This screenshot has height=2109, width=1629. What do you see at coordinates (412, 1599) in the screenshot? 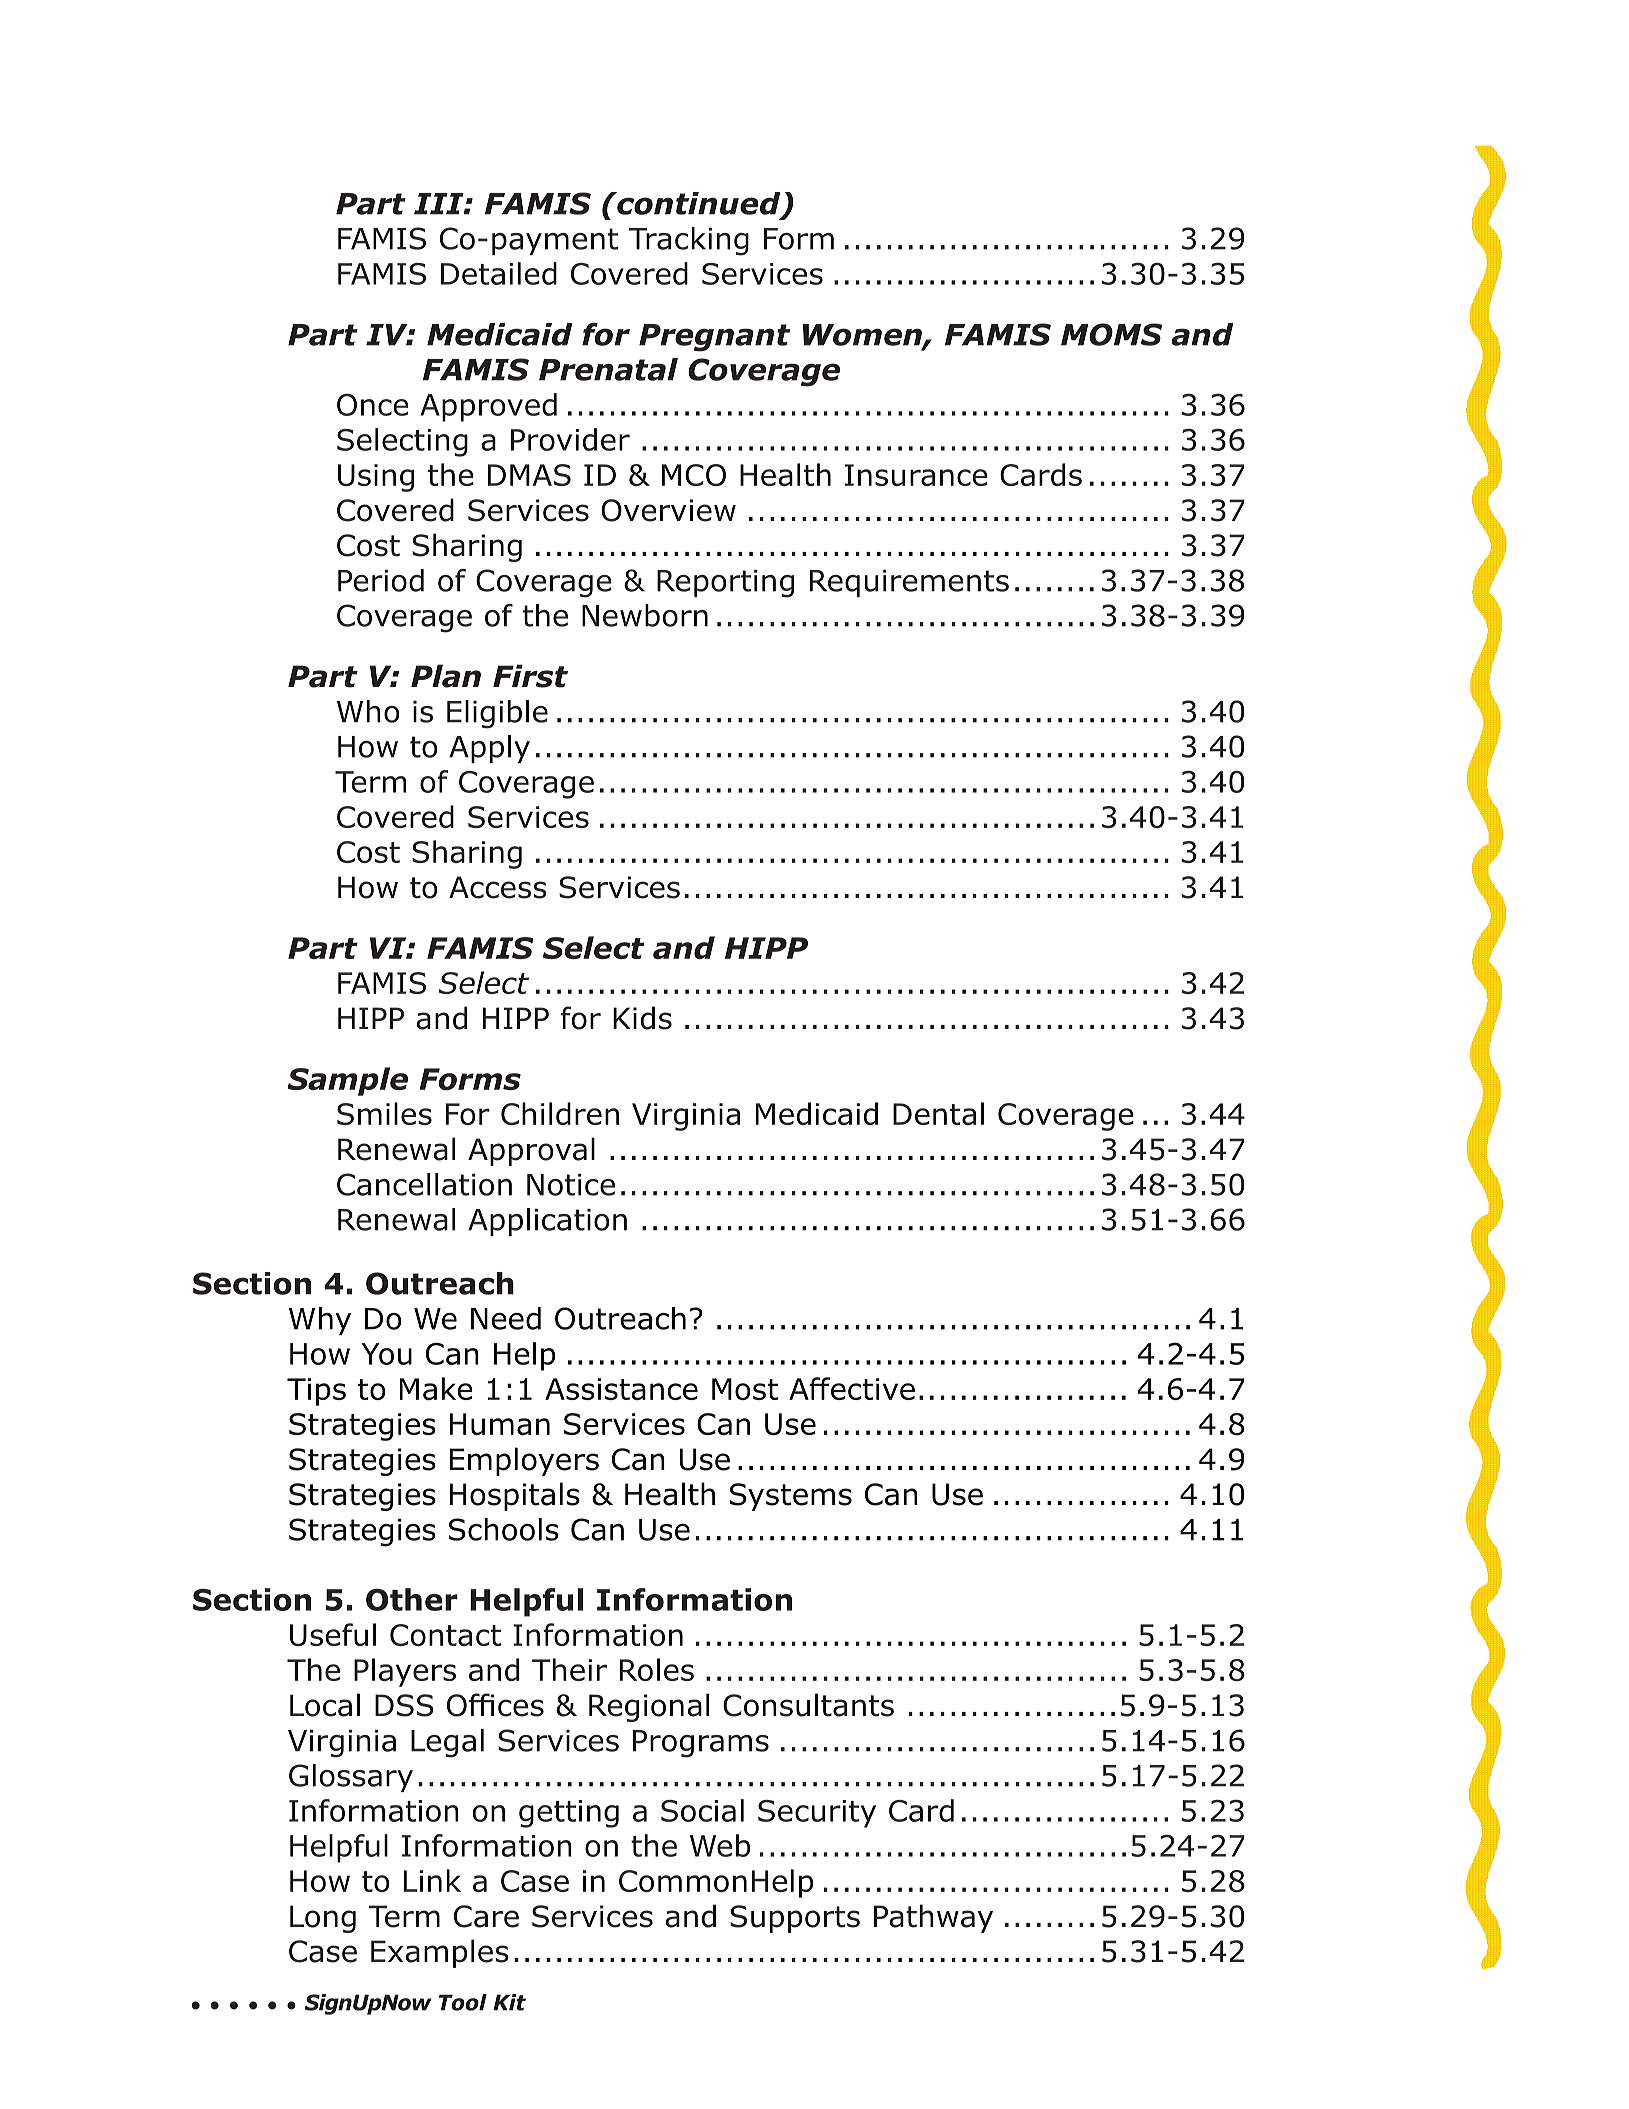
I see `Other` at bounding box center [412, 1599].
